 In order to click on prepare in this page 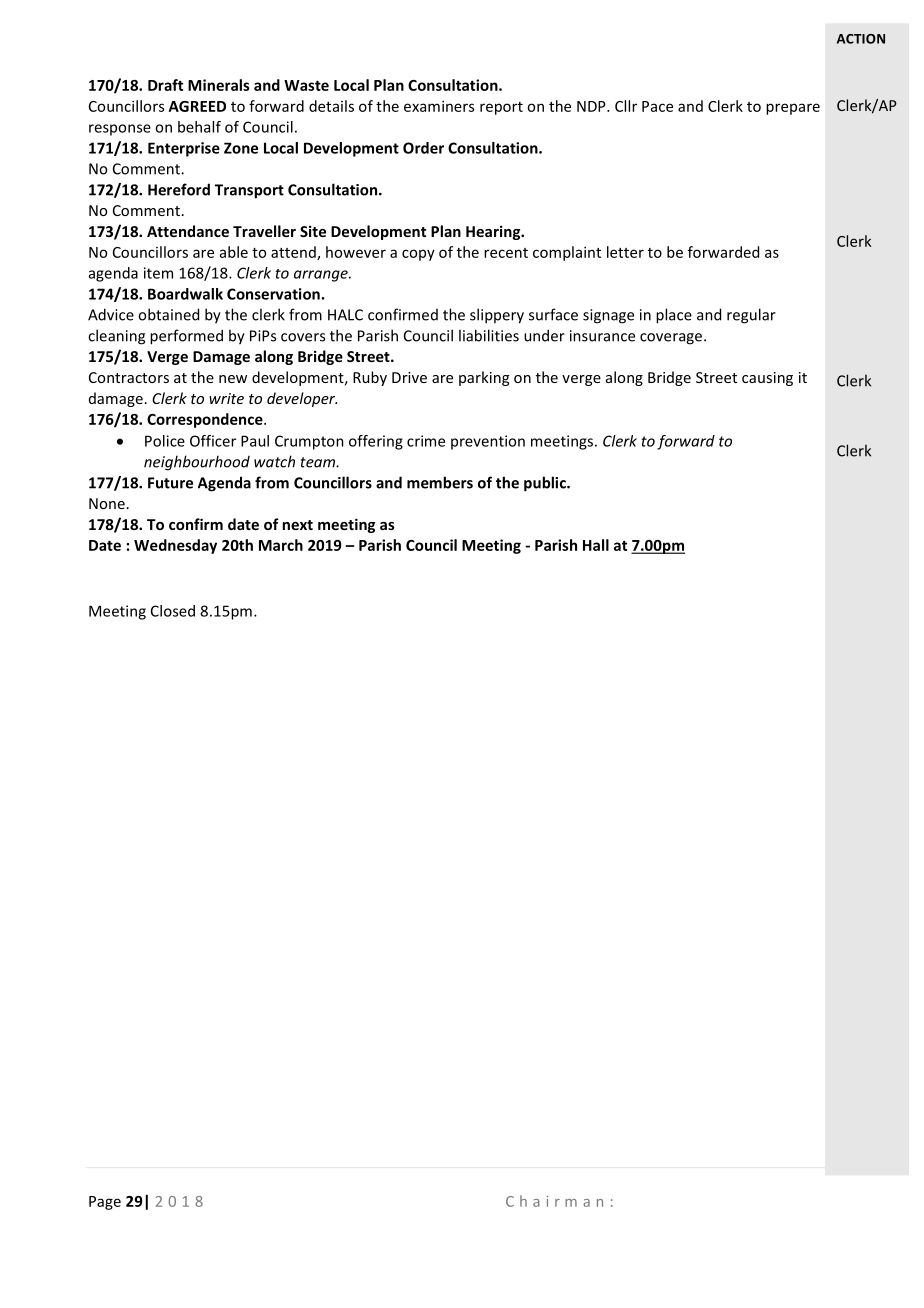, I will do `click(793, 109)`.
